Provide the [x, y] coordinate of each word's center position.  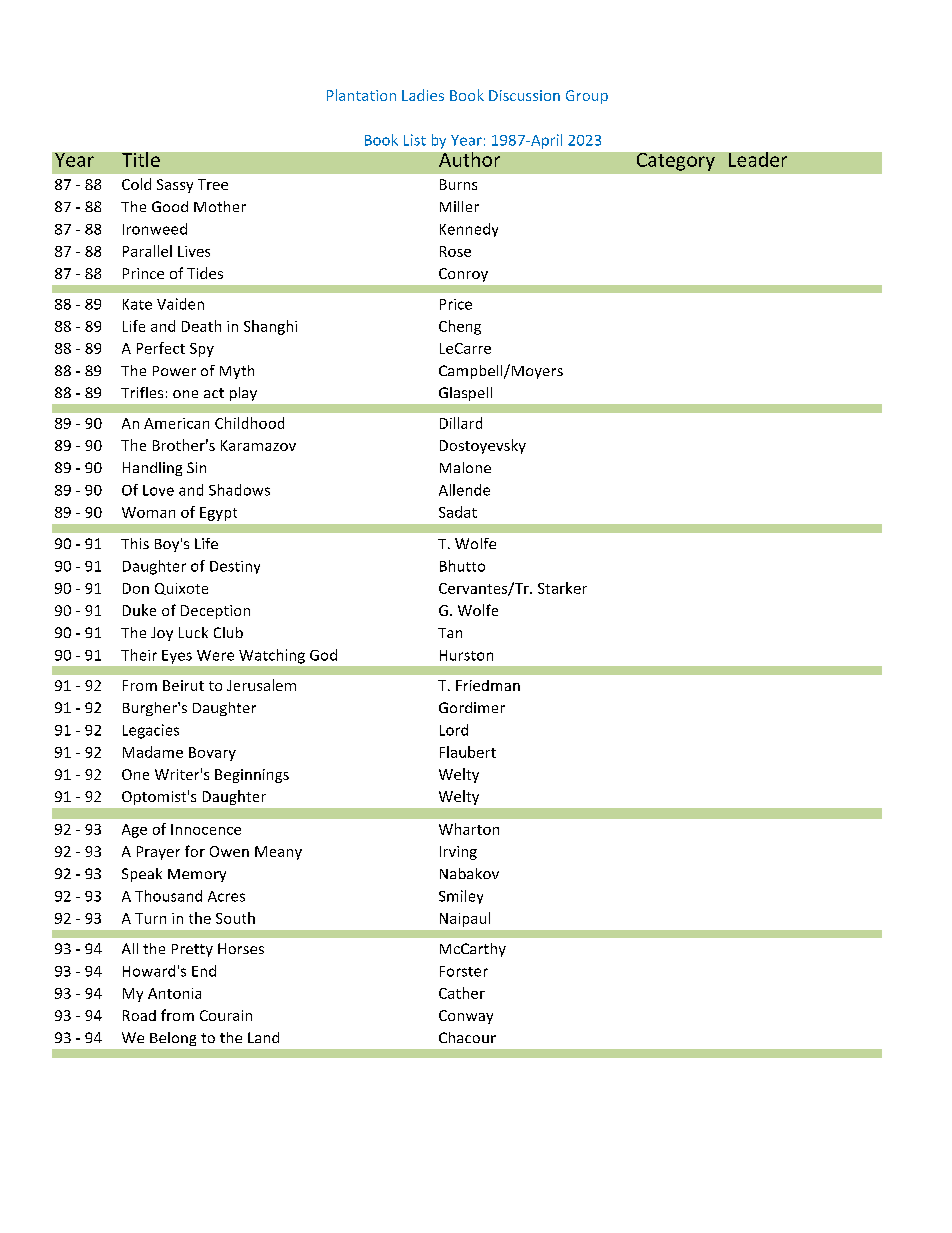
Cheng [460, 327]
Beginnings [252, 776]
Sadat [458, 512]
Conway [466, 1017]
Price [456, 304]
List [415, 140]
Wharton [469, 829]
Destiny [235, 567]
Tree [213, 184]
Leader [758, 159]
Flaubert [468, 752]
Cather [462, 993]
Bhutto [462, 566]
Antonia [174, 993]
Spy [202, 350]
